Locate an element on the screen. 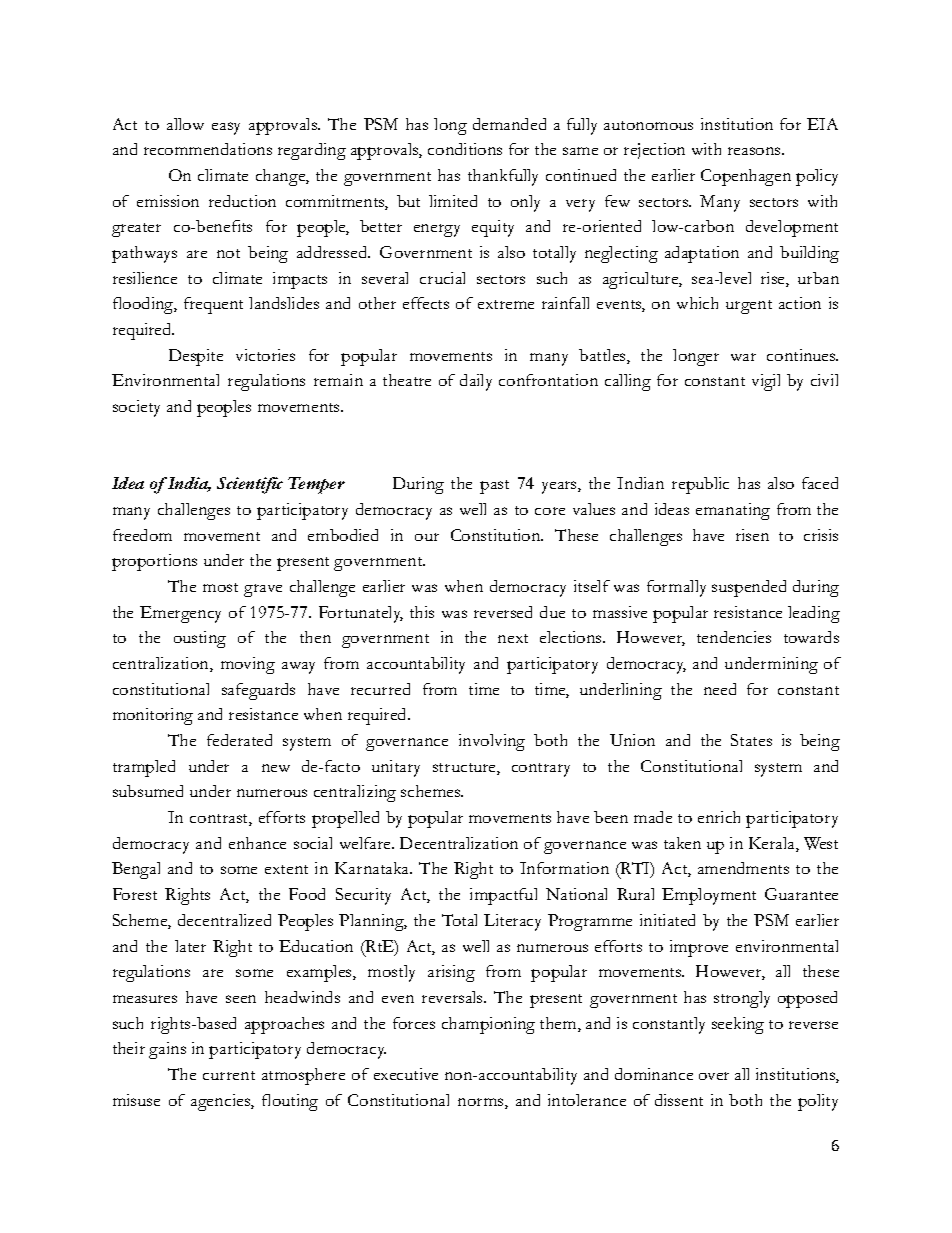  current is located at coordinates (229, 1075).
